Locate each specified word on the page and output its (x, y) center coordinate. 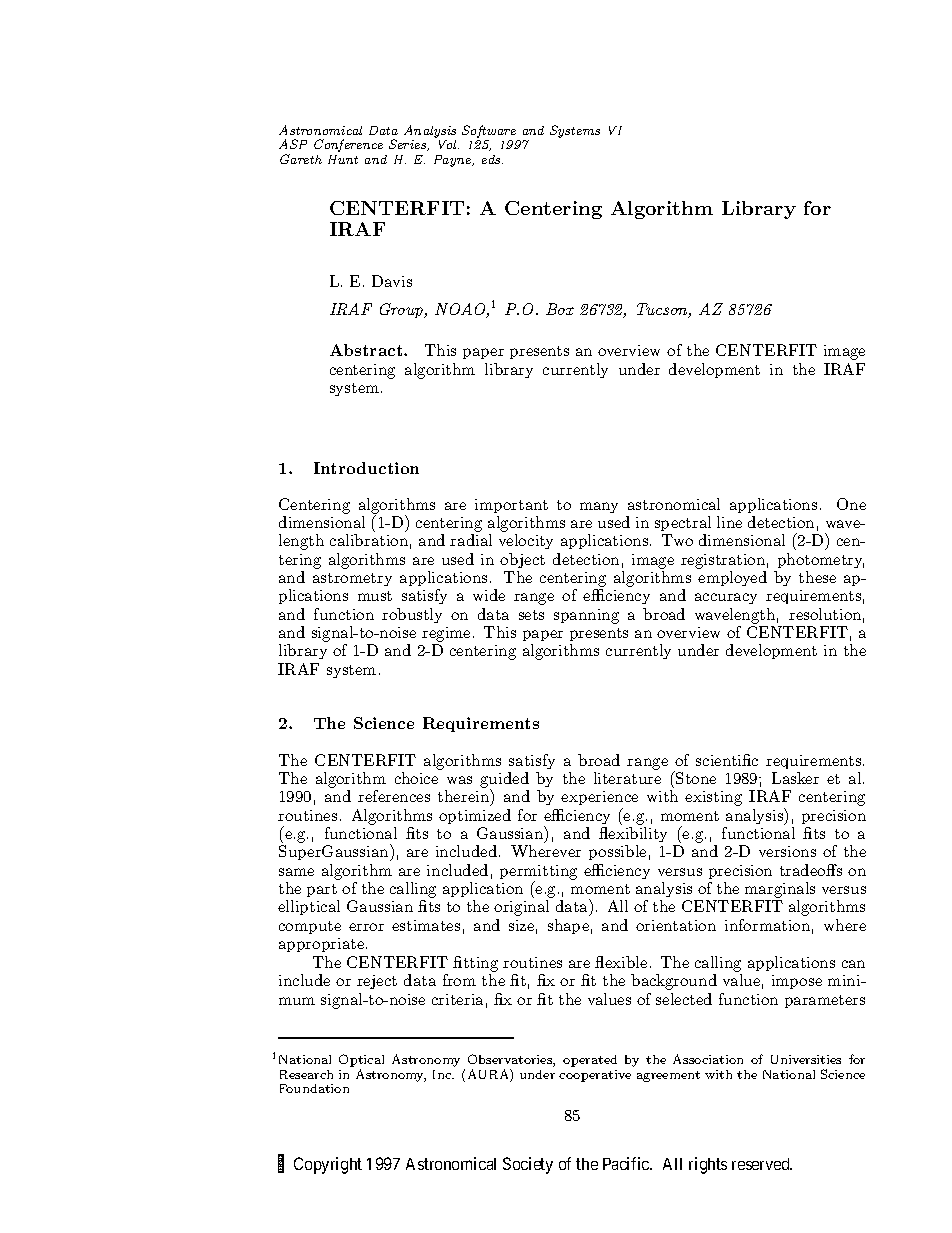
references (394, 796)
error (366, 927)
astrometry (352, 579)
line (729, 522)
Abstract (367, 350)
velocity (526, 541)
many (599, 507)
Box (560, 309)
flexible (621, 962)
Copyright (328, 1165)
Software (490, 133)
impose (797, 982)
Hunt (343, 159)
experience (599, 800)
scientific (727, 760)
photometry (821, 560)
